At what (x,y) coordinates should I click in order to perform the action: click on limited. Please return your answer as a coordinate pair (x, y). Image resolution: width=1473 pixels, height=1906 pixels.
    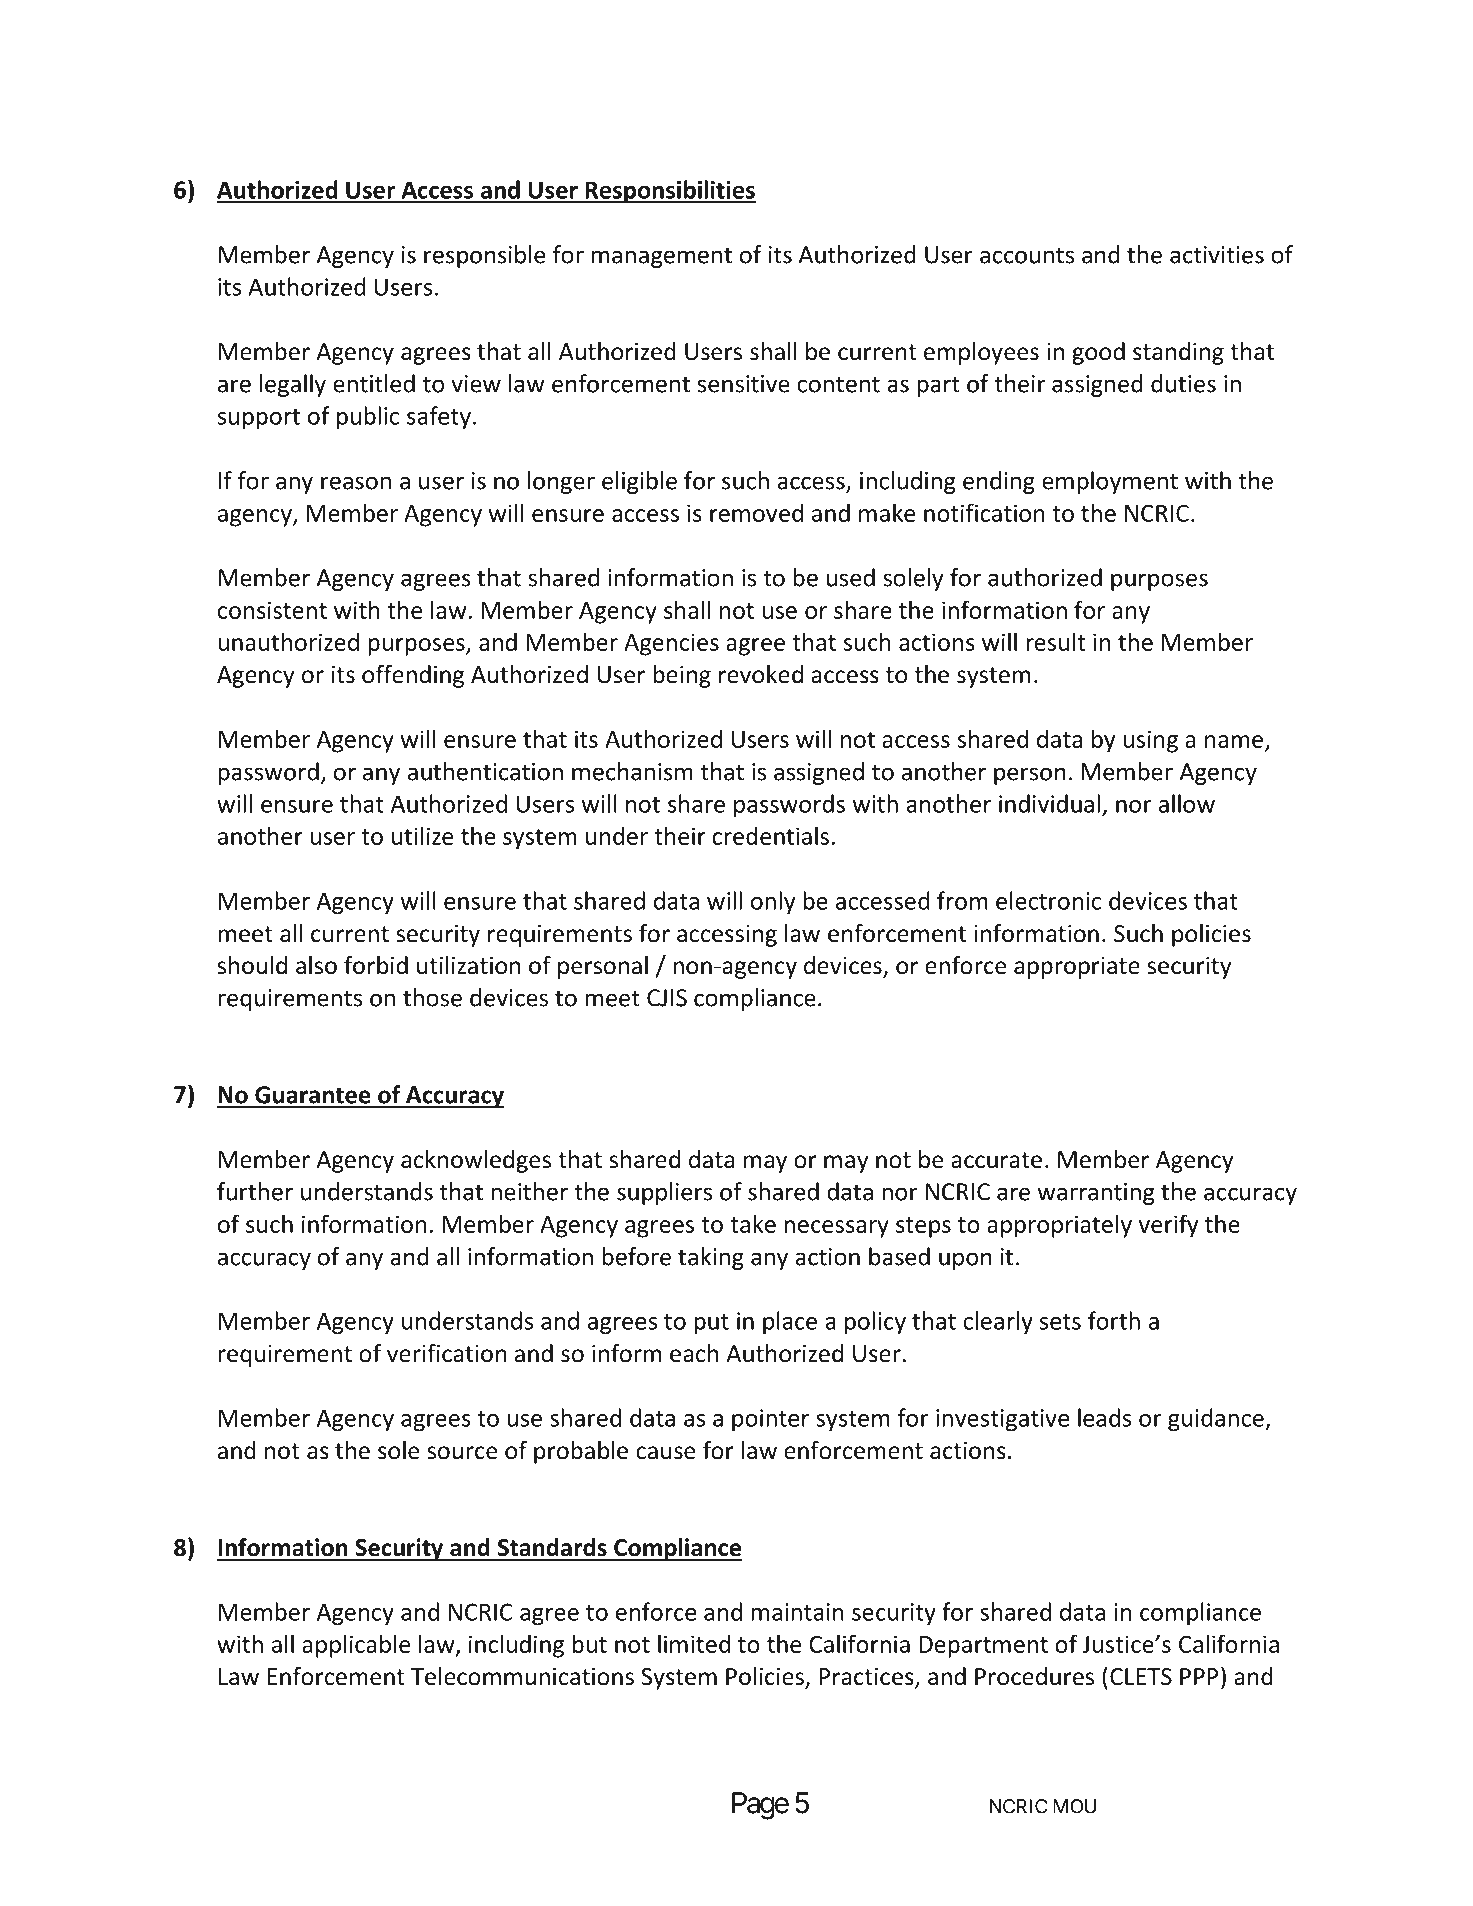
    Looking at the image, I should click on (694, 1643).
